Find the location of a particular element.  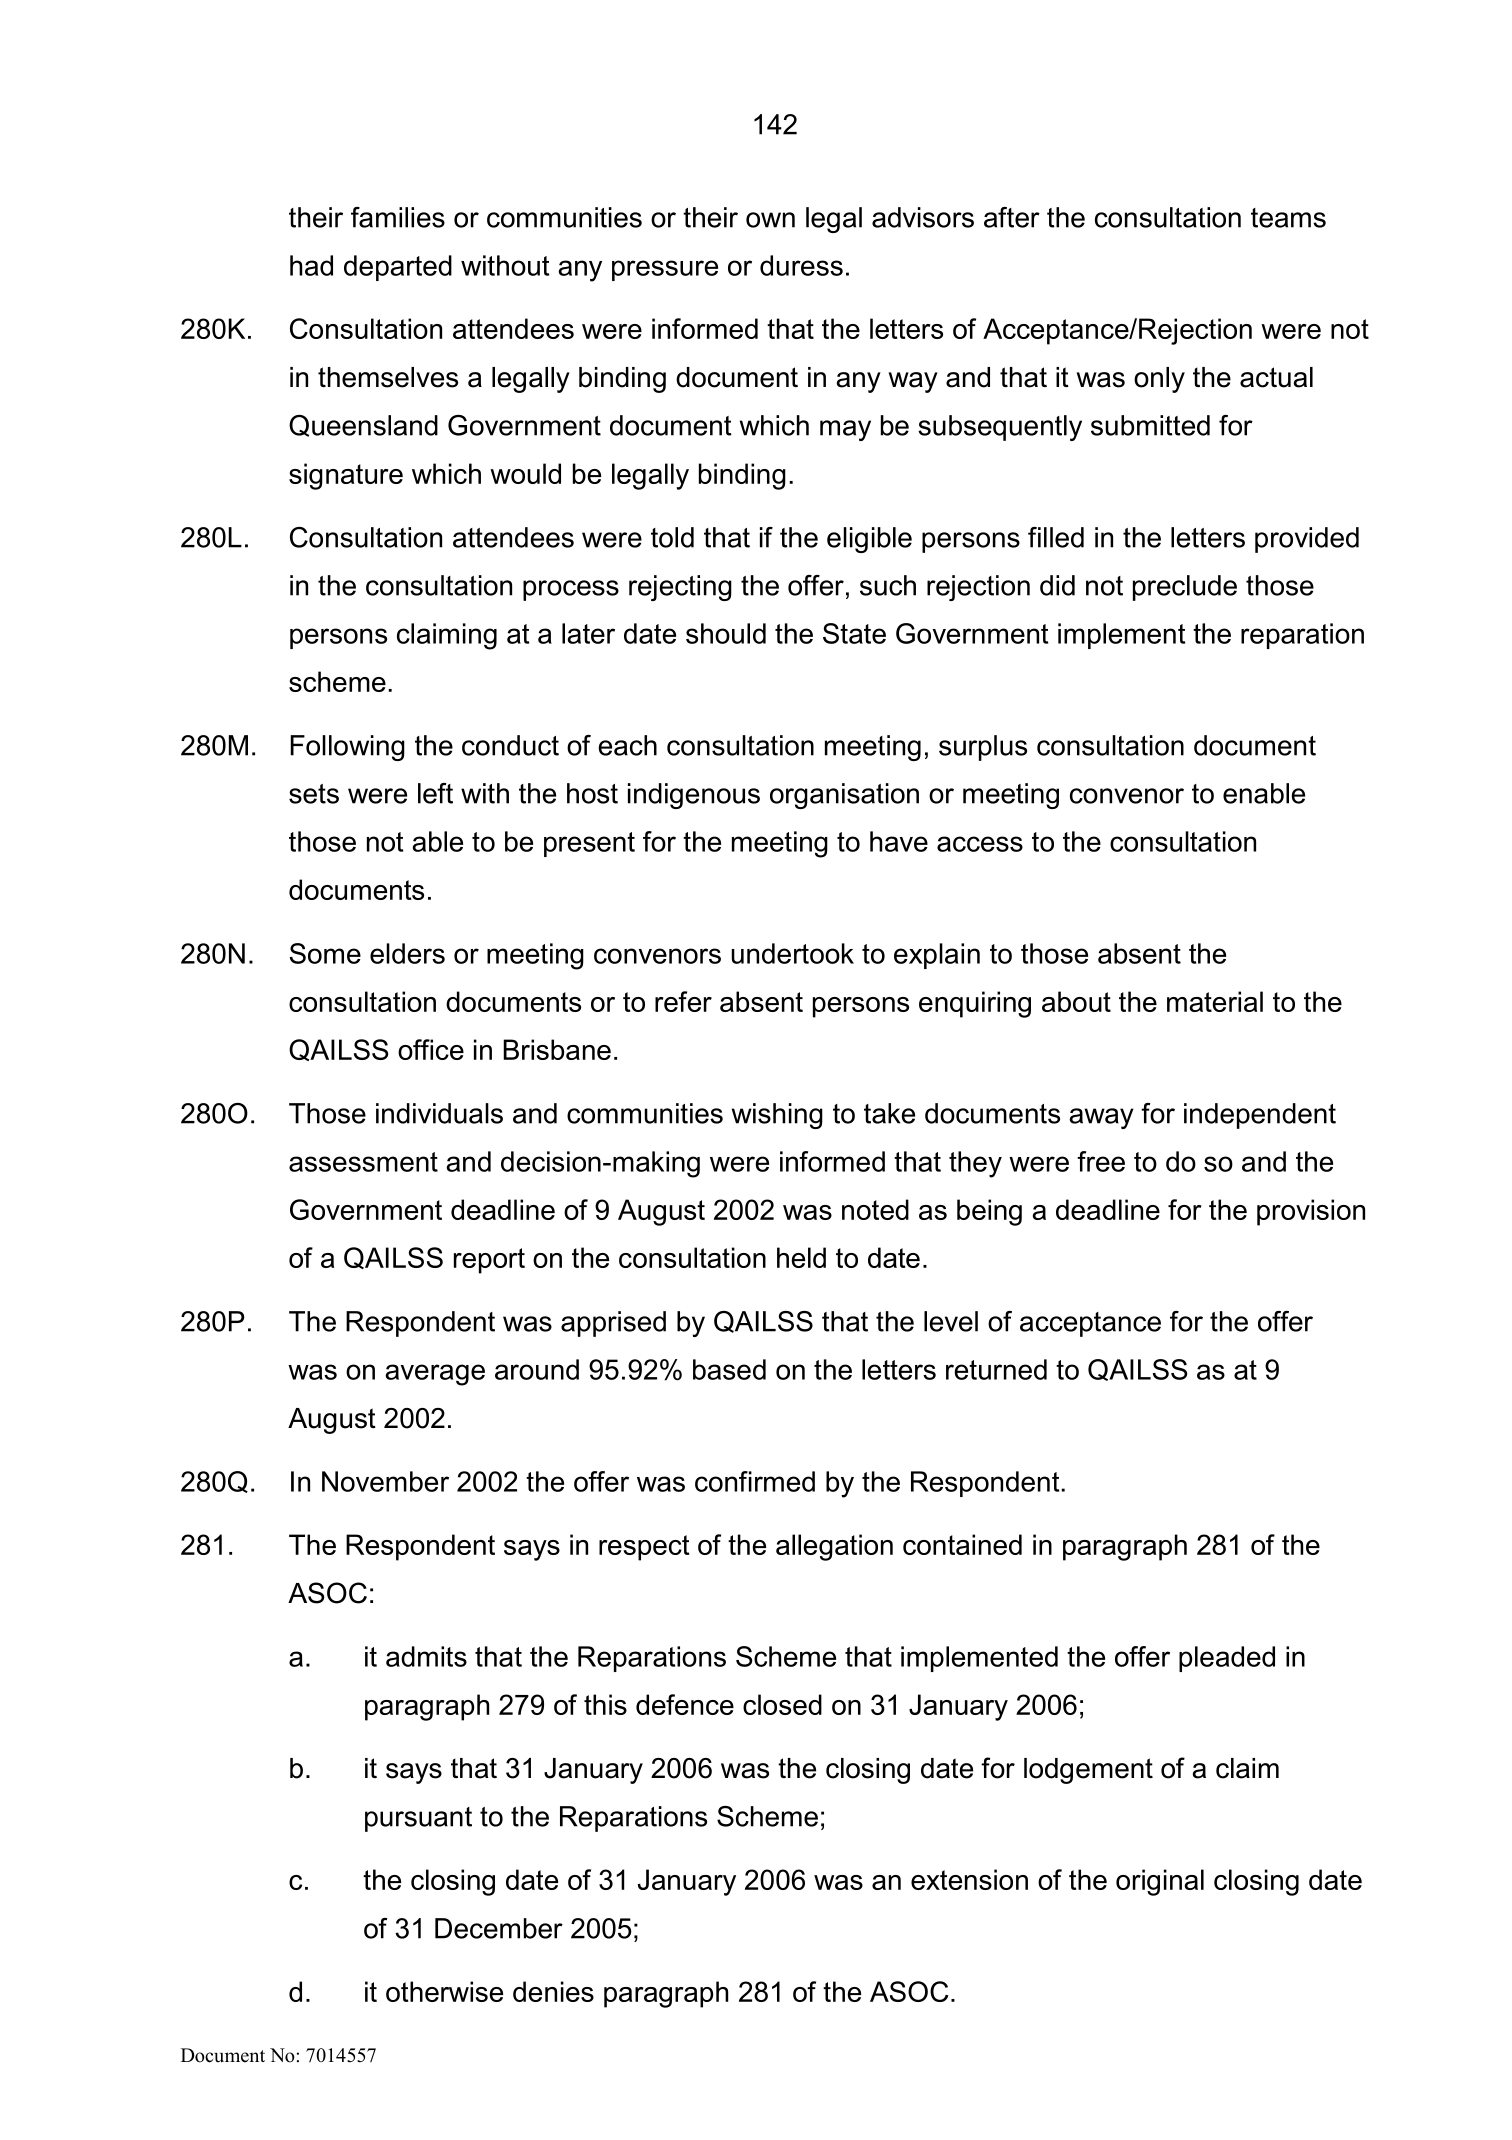

departed is located at coordinates (398, 268).
